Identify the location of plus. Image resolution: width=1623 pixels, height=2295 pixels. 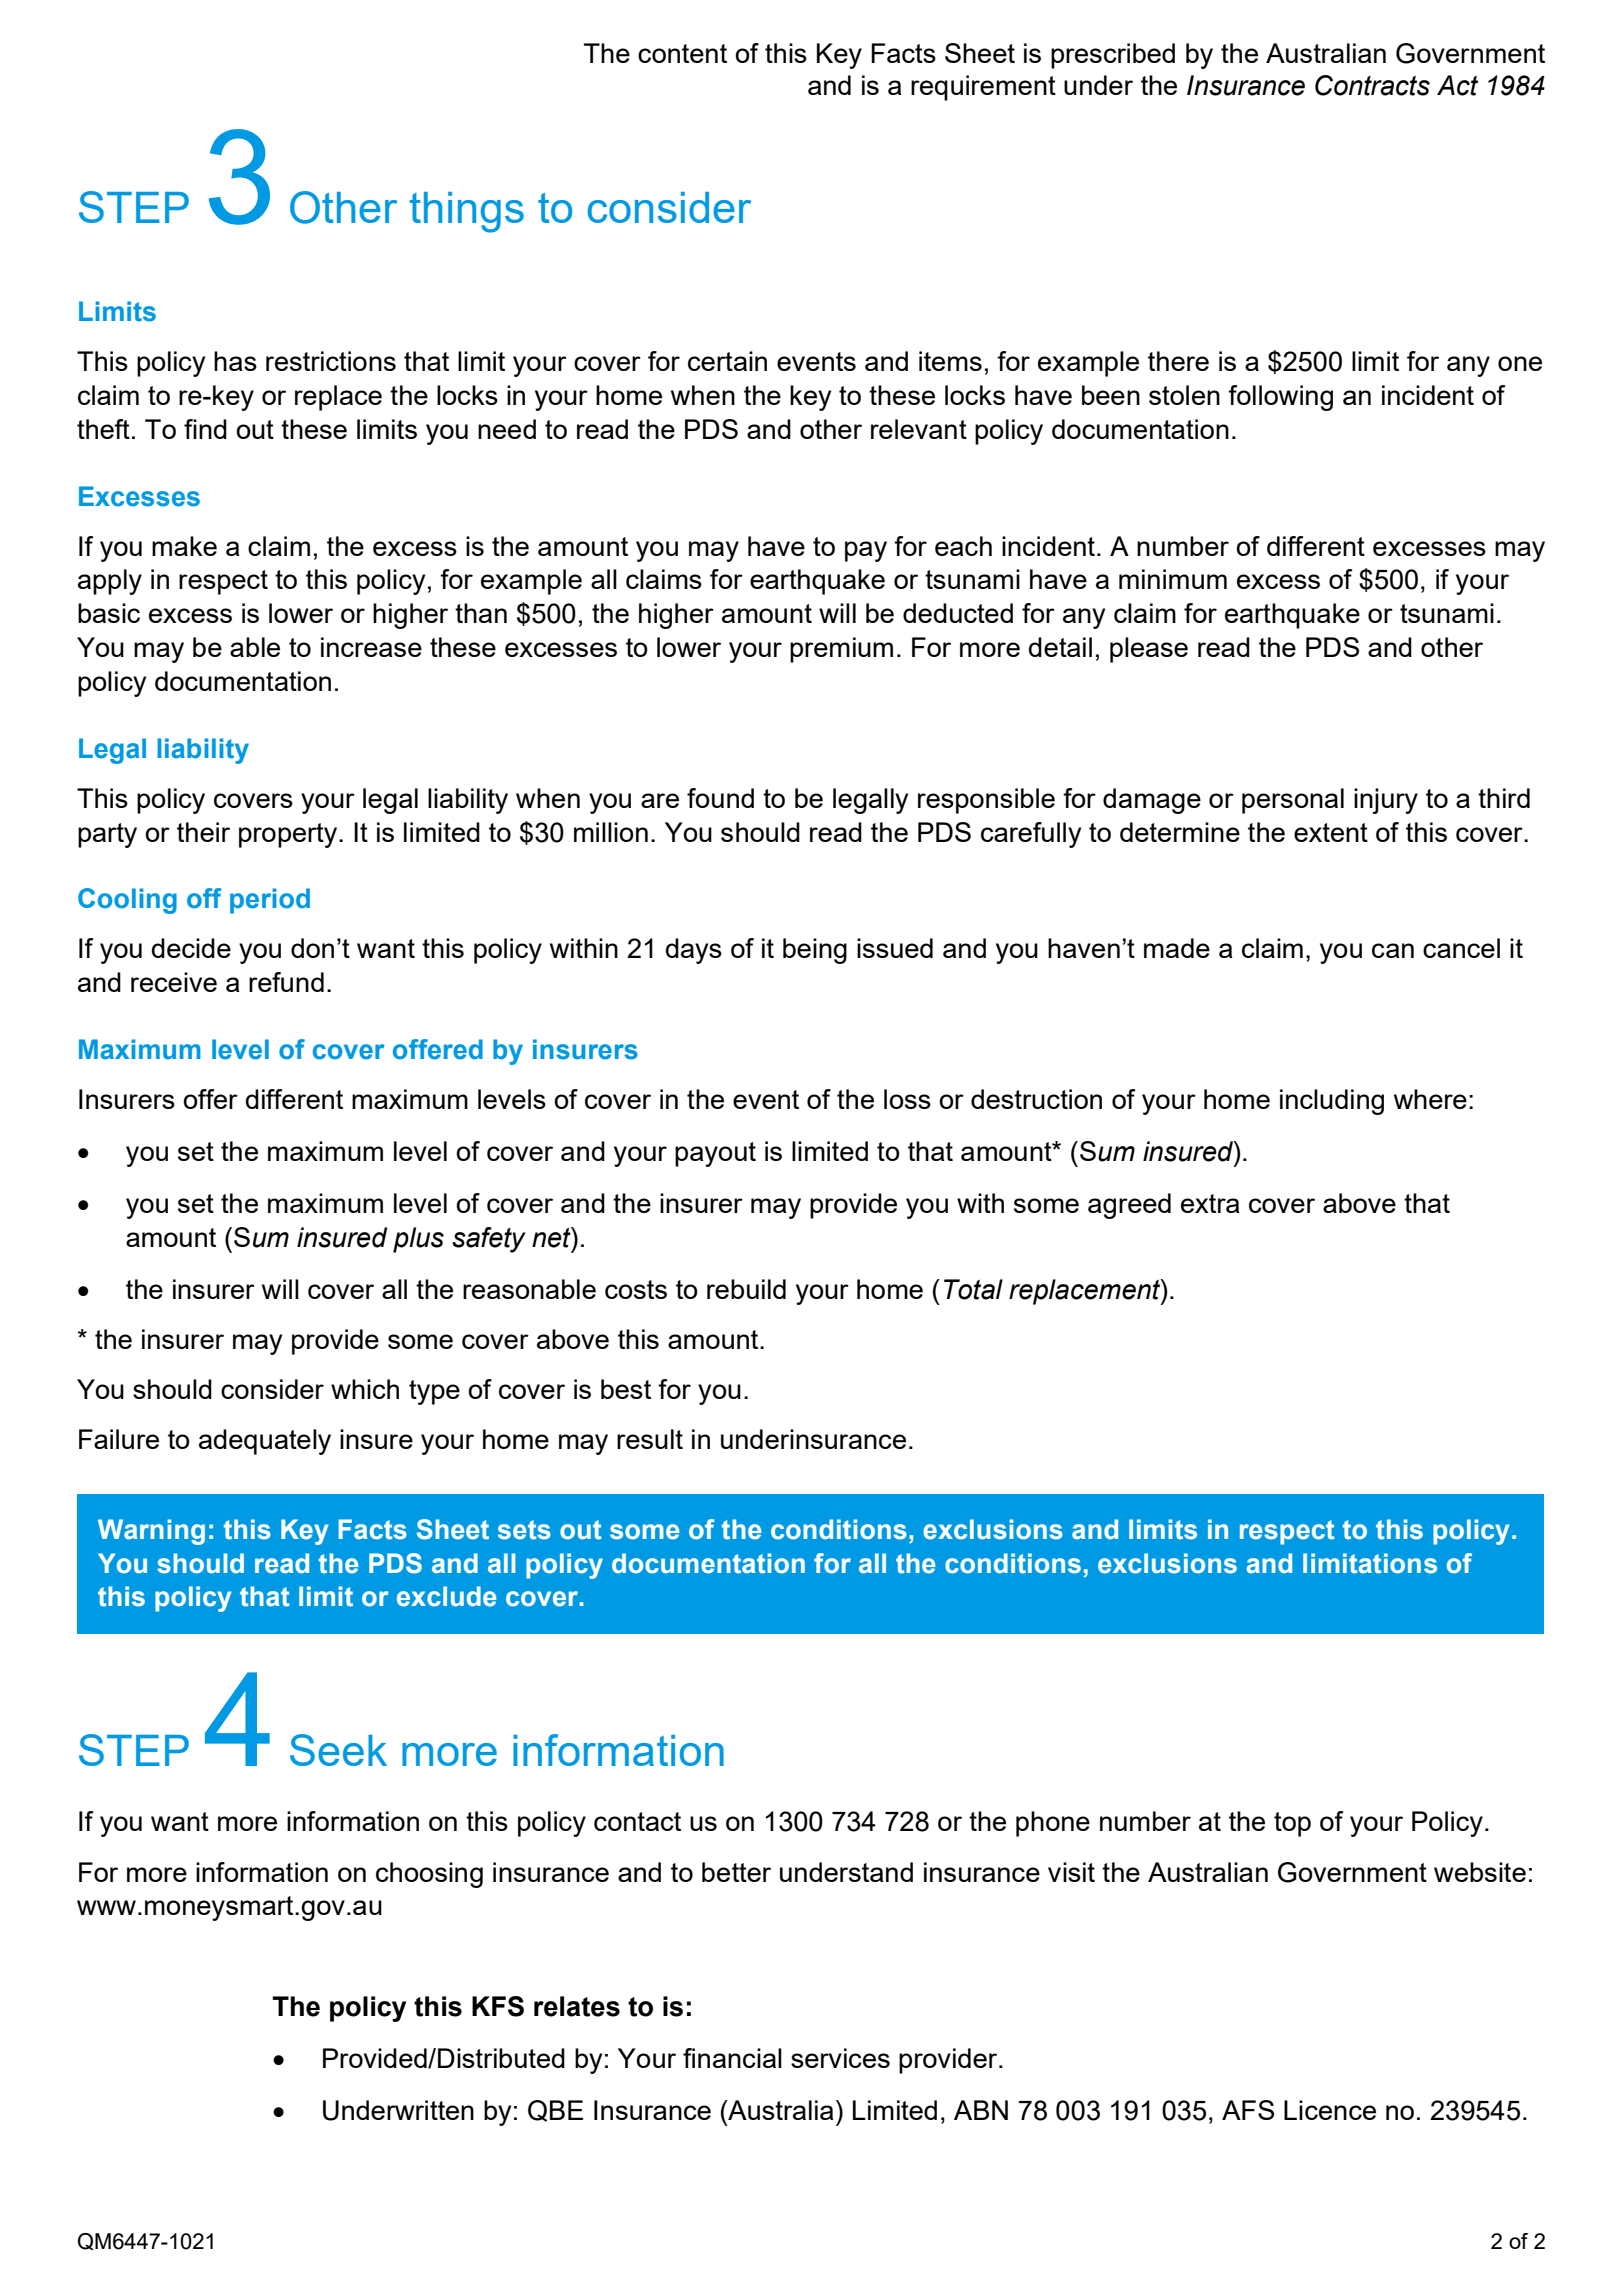
(418, 1240).
